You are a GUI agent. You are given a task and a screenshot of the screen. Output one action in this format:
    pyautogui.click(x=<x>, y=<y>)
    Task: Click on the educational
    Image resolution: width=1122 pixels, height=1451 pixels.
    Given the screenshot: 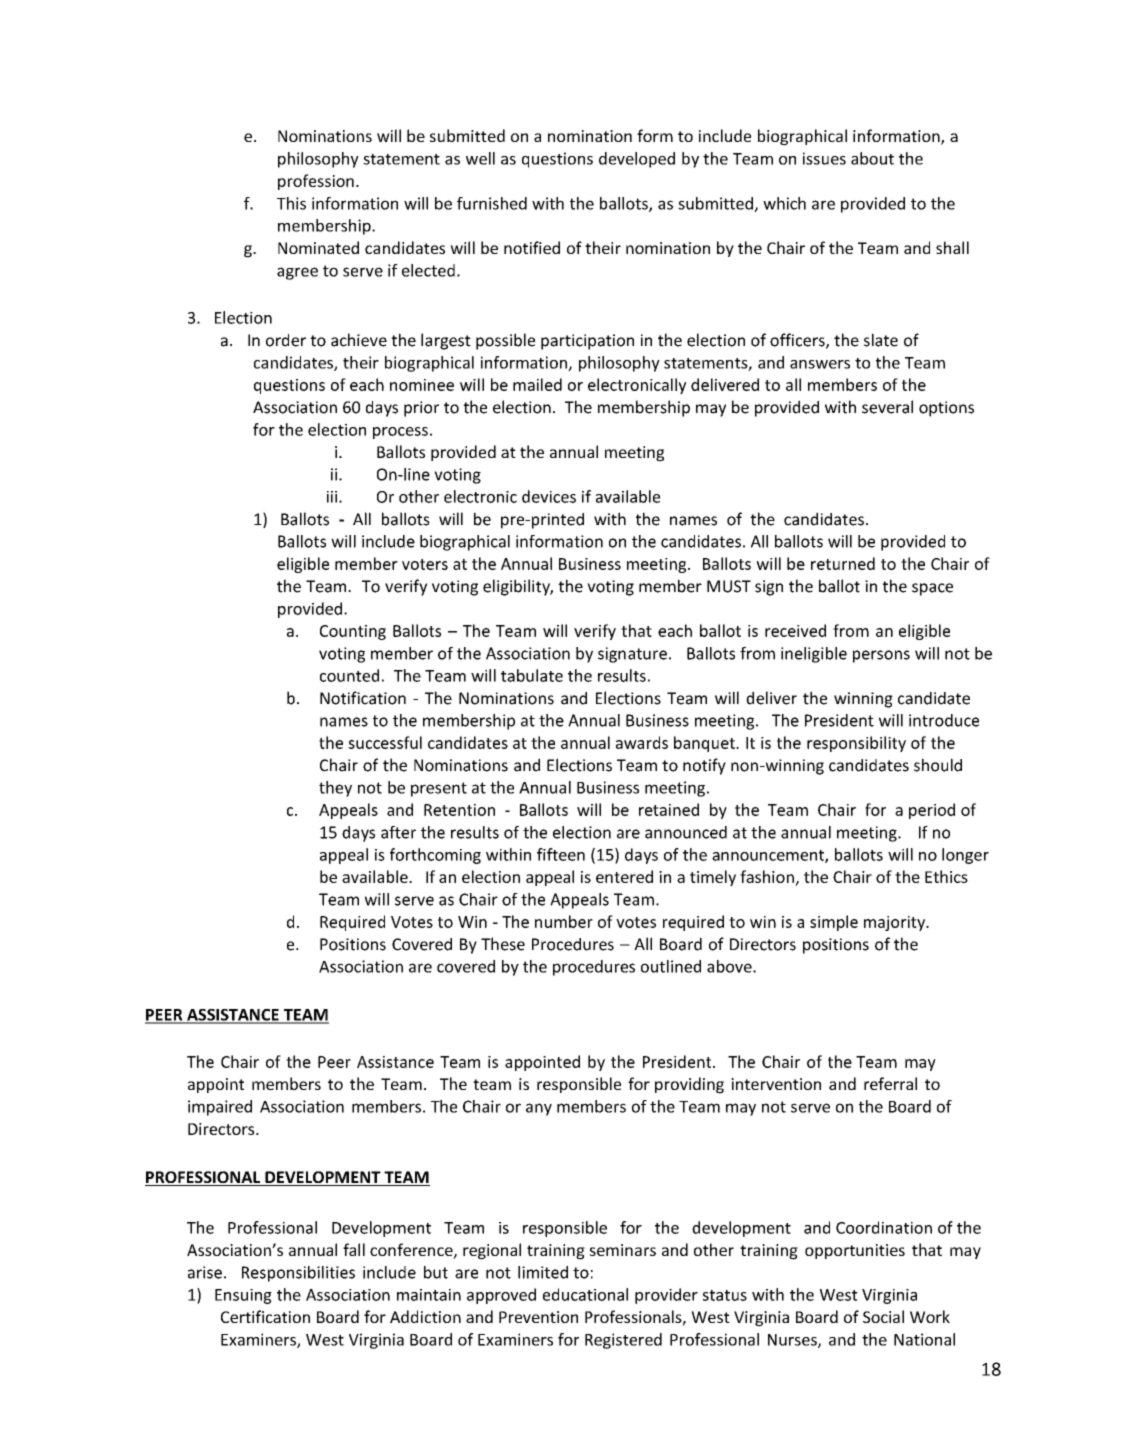 What is the action you would take?
    pyautogui.click(x=585, y=1294)
